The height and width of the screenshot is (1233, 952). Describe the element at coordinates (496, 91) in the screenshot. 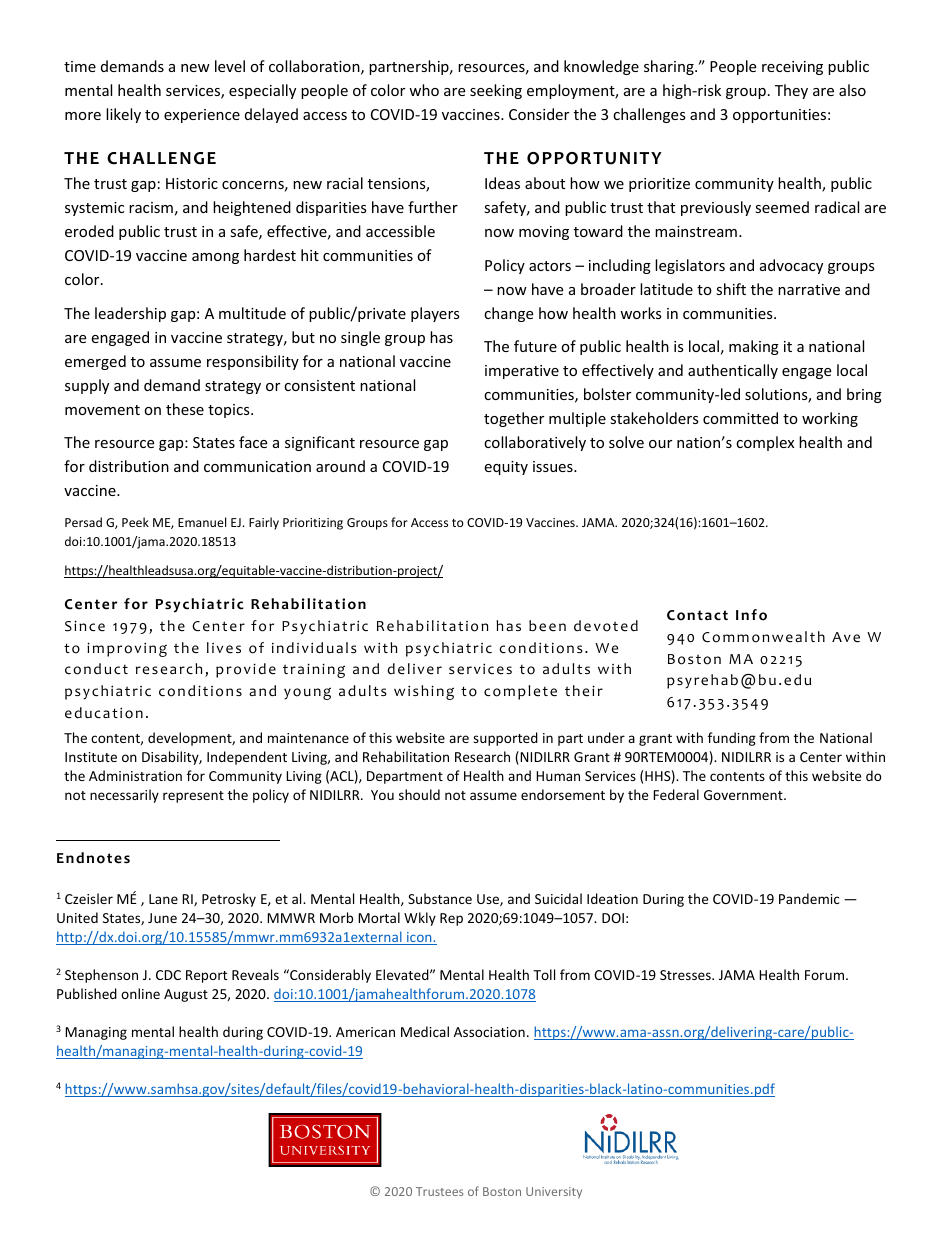

I see `seeking` at that location.
